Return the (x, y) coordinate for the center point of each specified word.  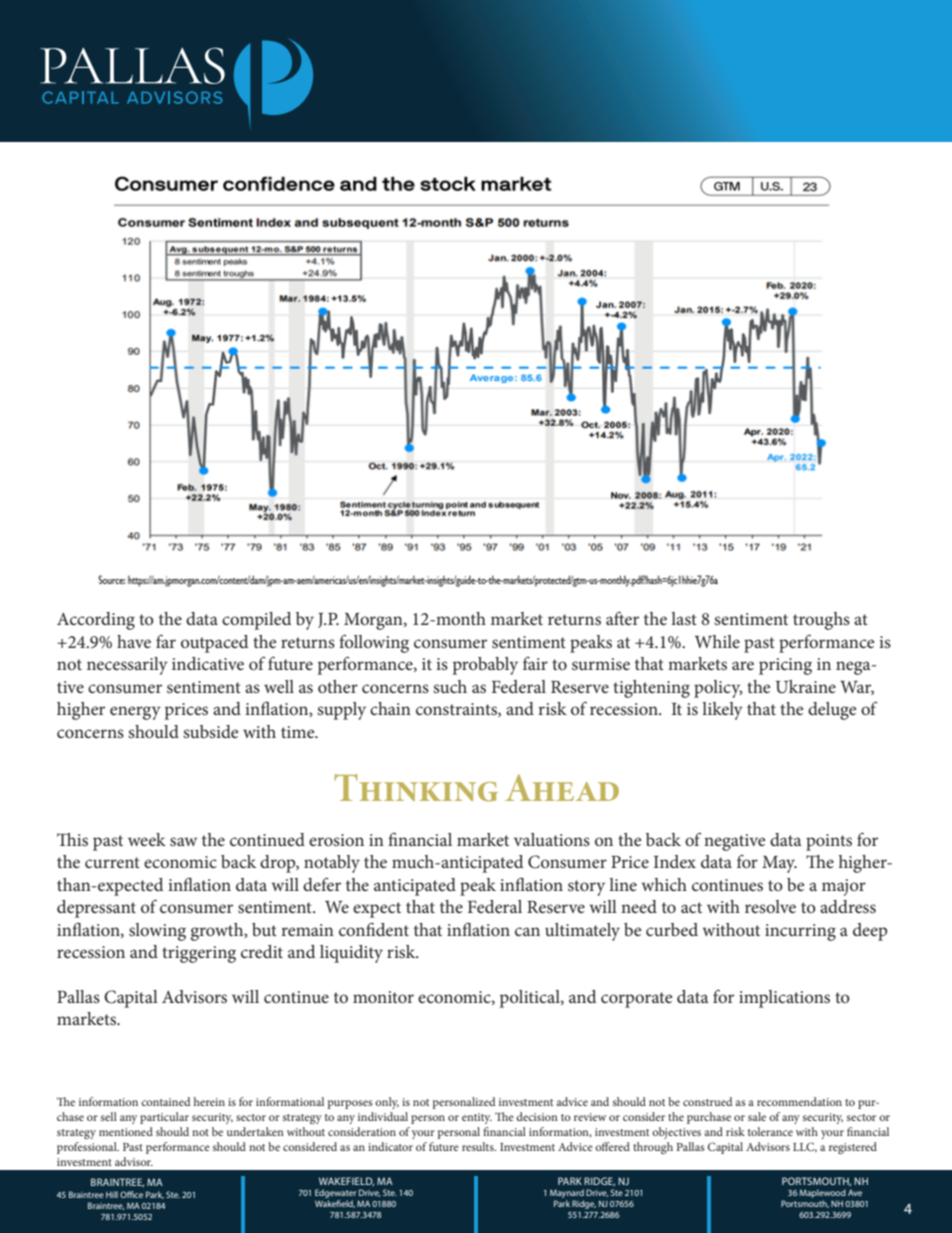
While (717, 641)
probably (485, 666)
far (166, 641)
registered (853, 1148)
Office (131, 1194)
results (479, 1146)
